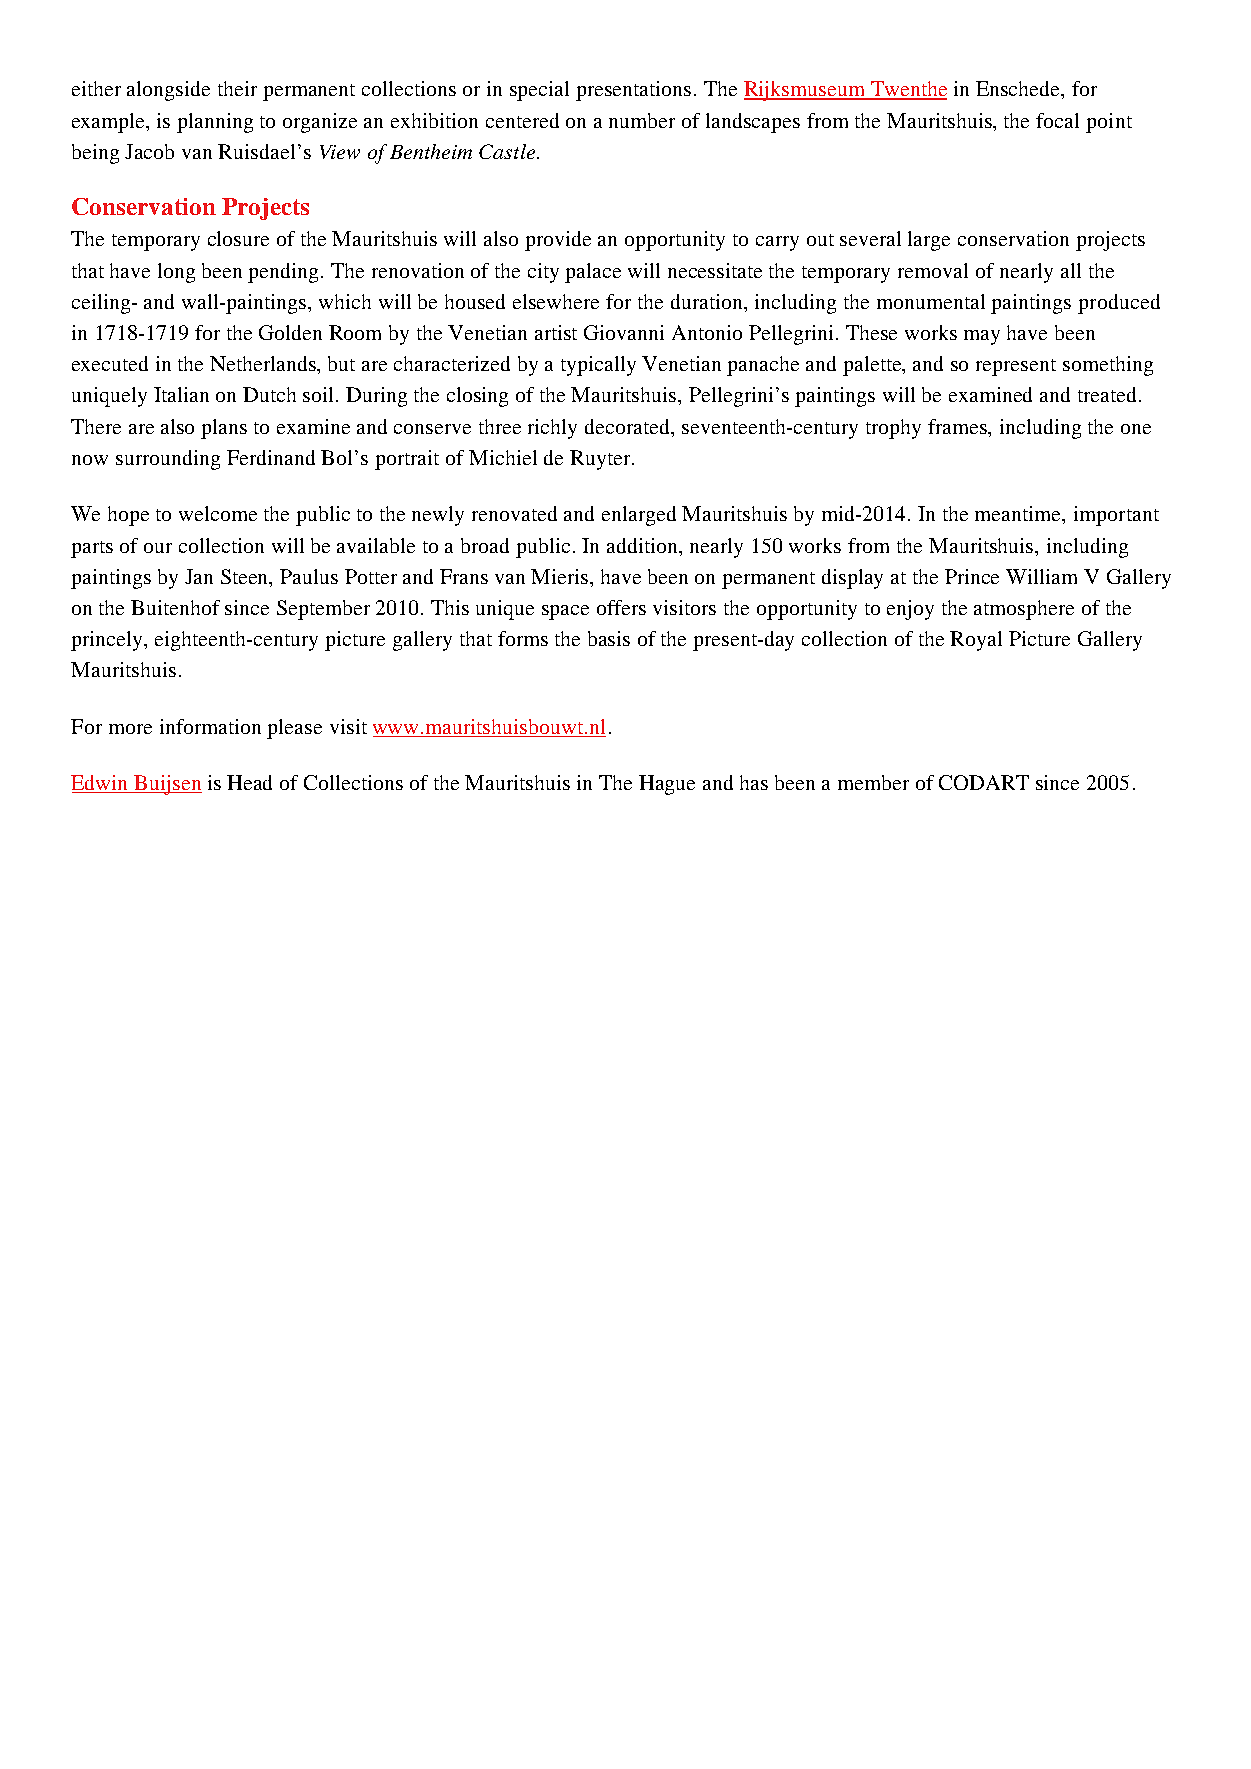 The height and width of the screenshot is (1769, 1251). What do you see at coordinates (224, 429) in the screenshot?
I see `plans` at bounding box center [224, 429].
